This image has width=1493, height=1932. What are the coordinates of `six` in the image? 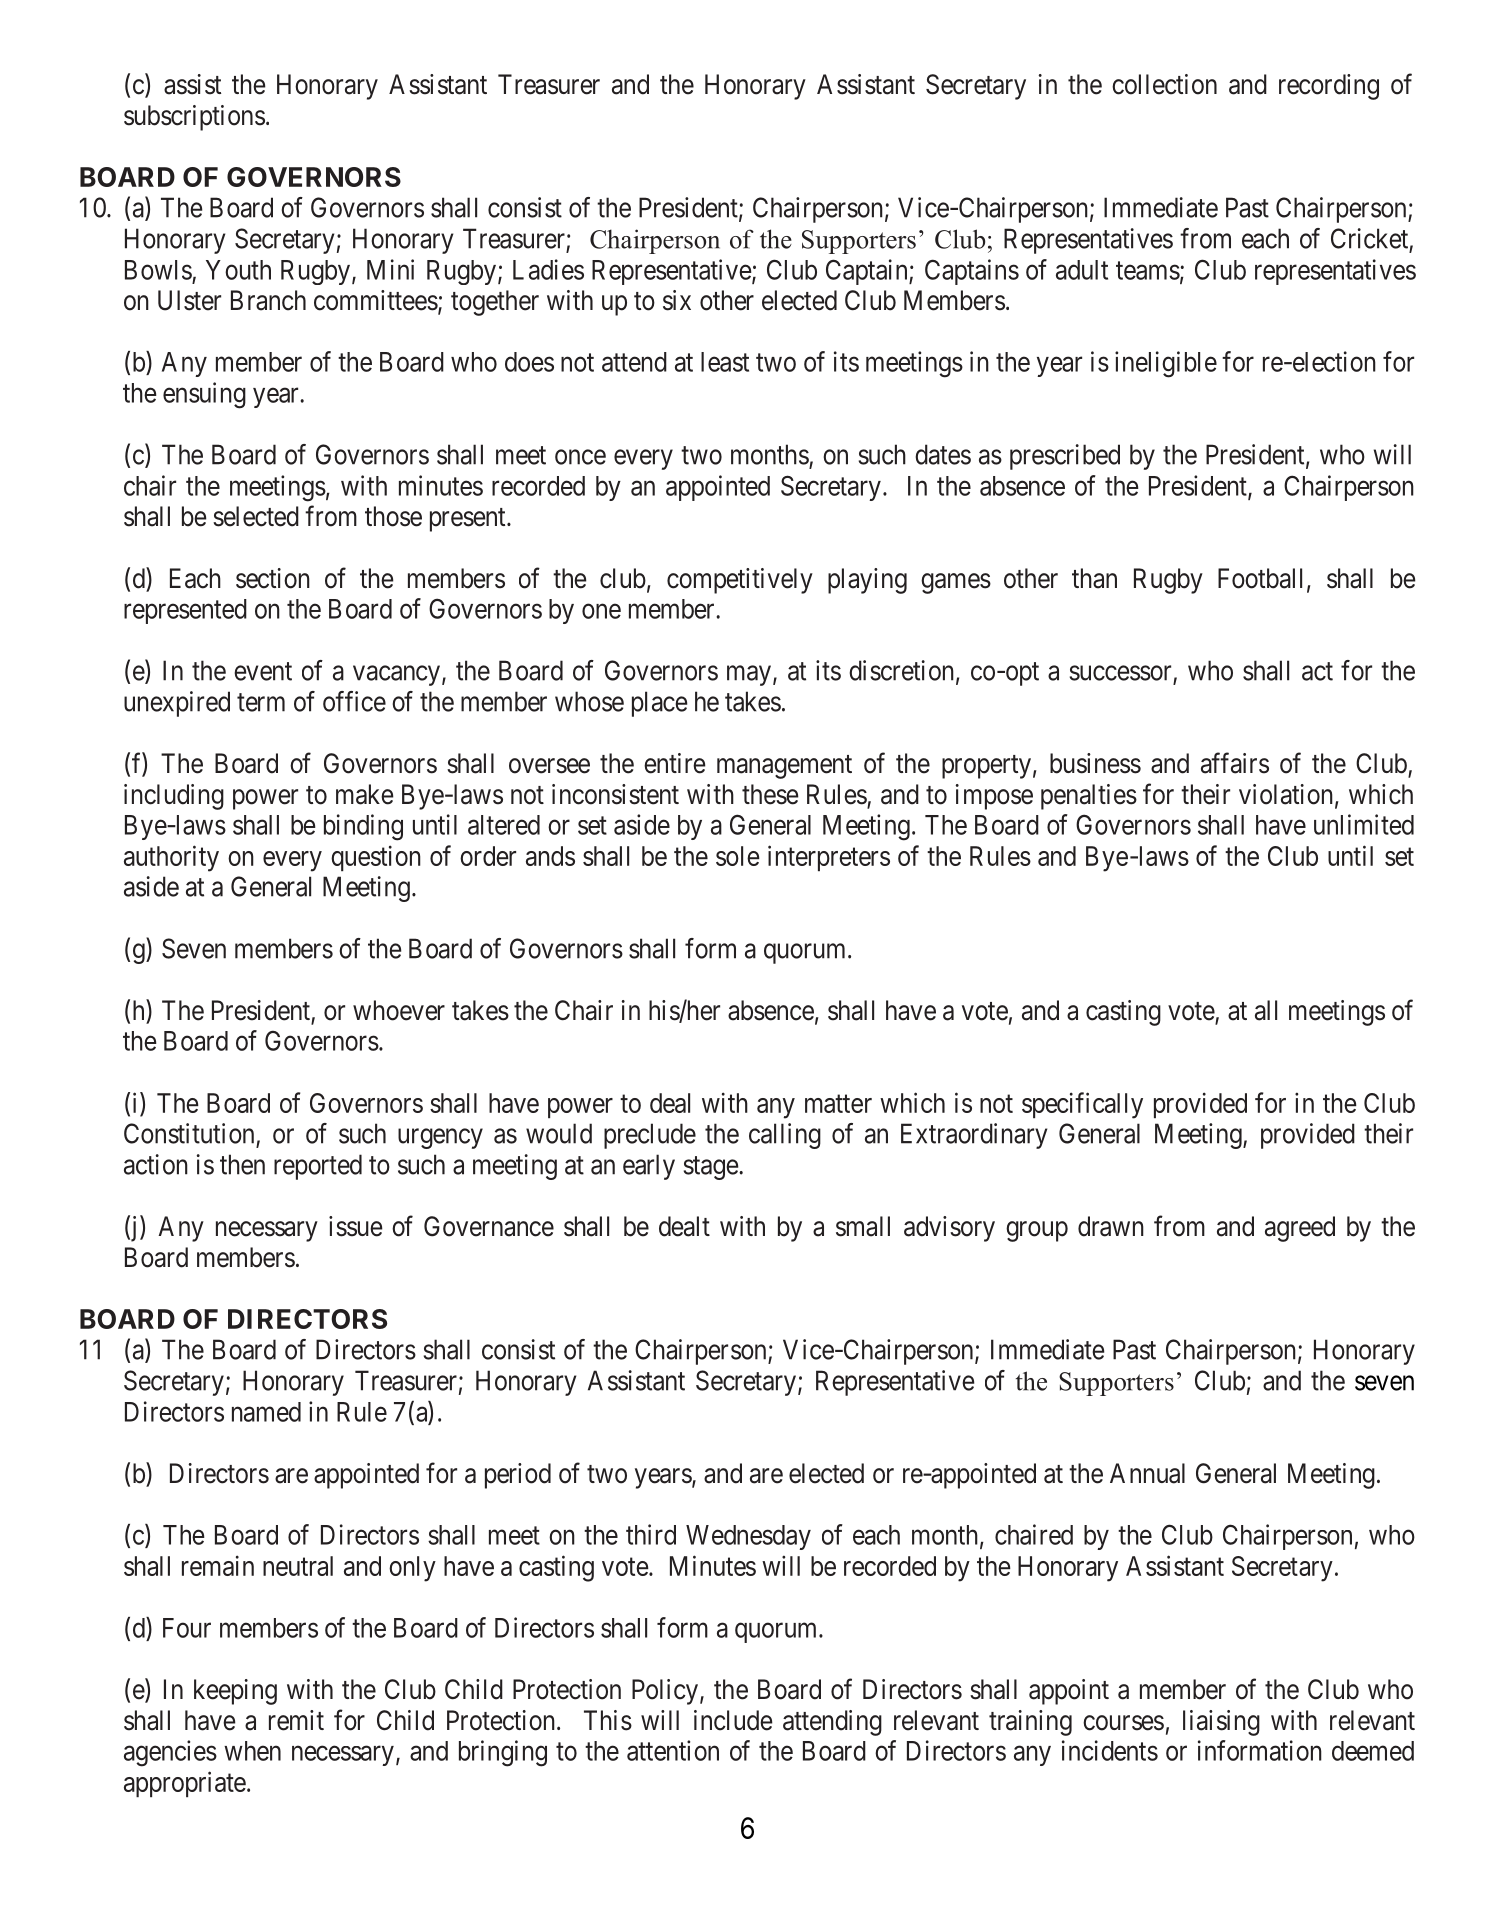 It's located at (677, 300).
